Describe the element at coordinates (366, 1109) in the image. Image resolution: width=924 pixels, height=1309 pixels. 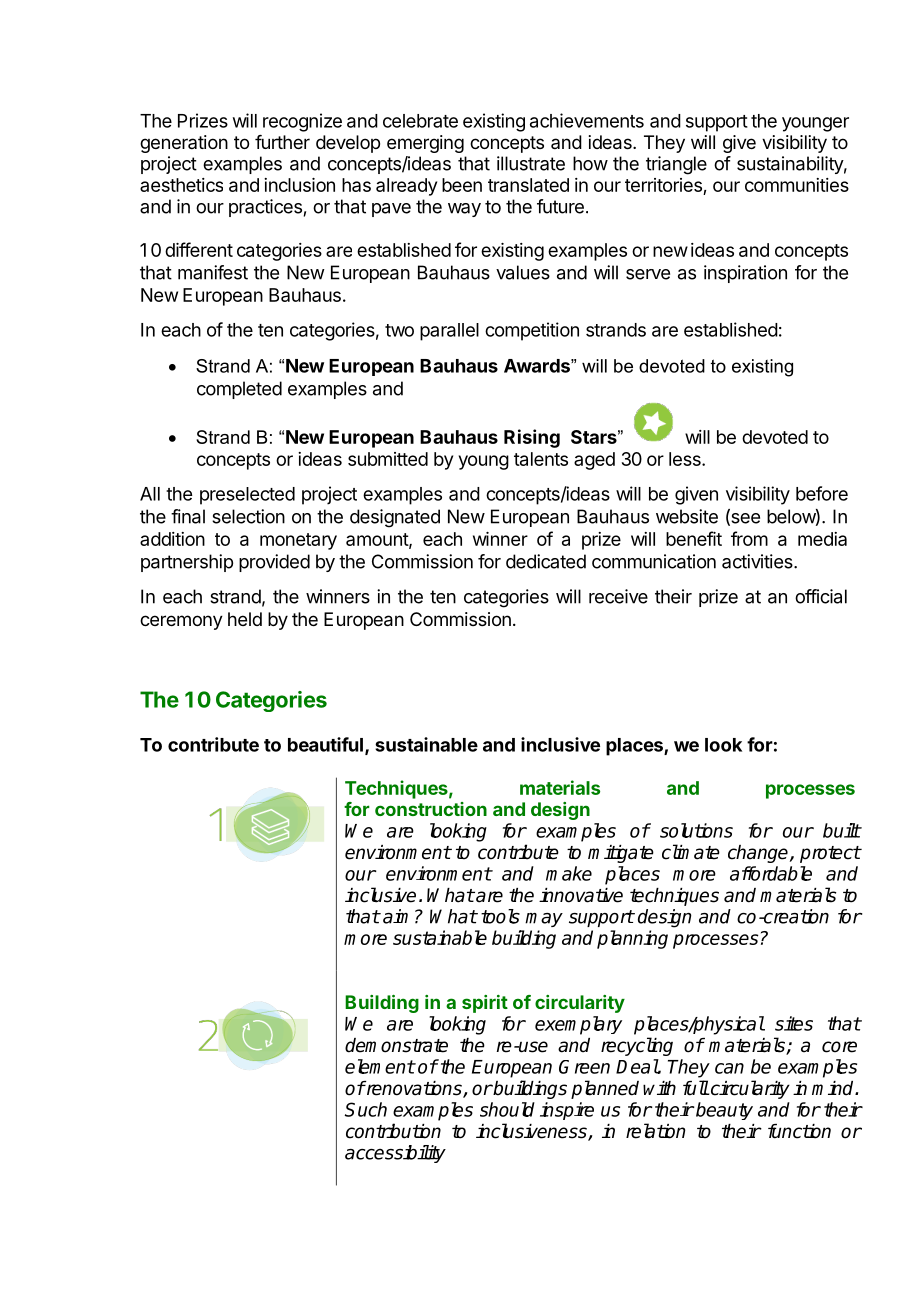
I see `Such` at that location.
